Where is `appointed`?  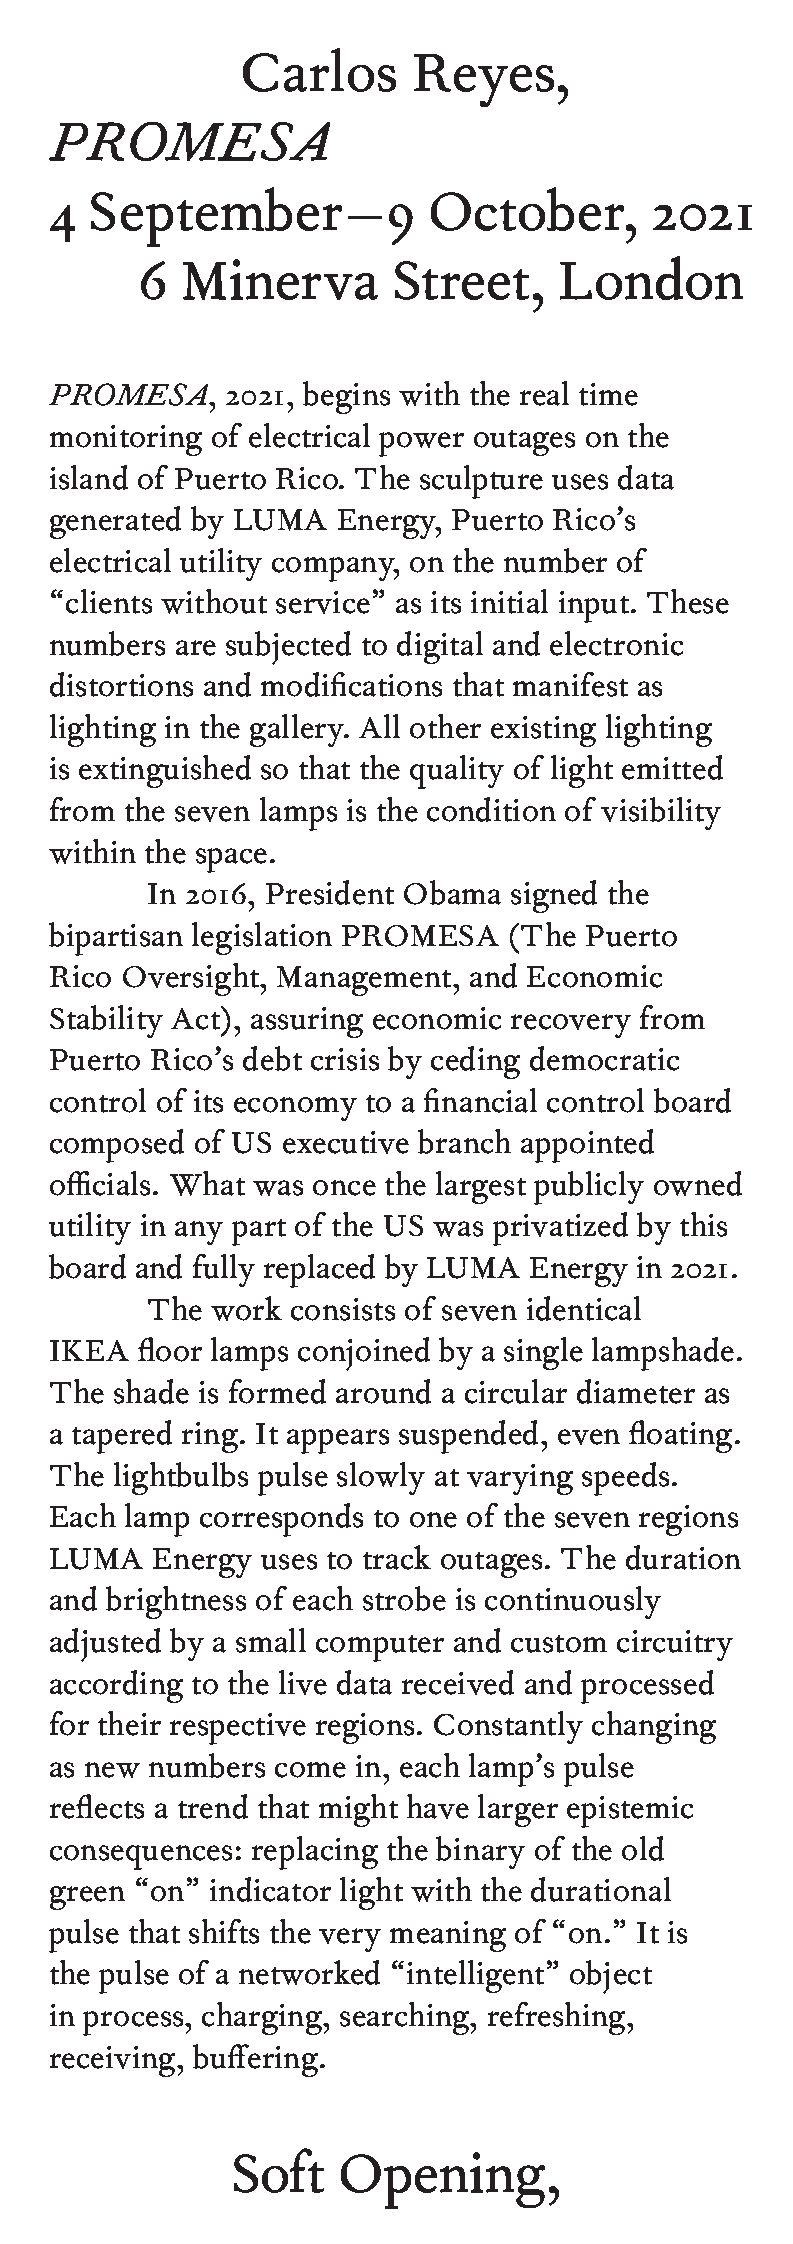 appointed is located at coordinates (587, 1146).
